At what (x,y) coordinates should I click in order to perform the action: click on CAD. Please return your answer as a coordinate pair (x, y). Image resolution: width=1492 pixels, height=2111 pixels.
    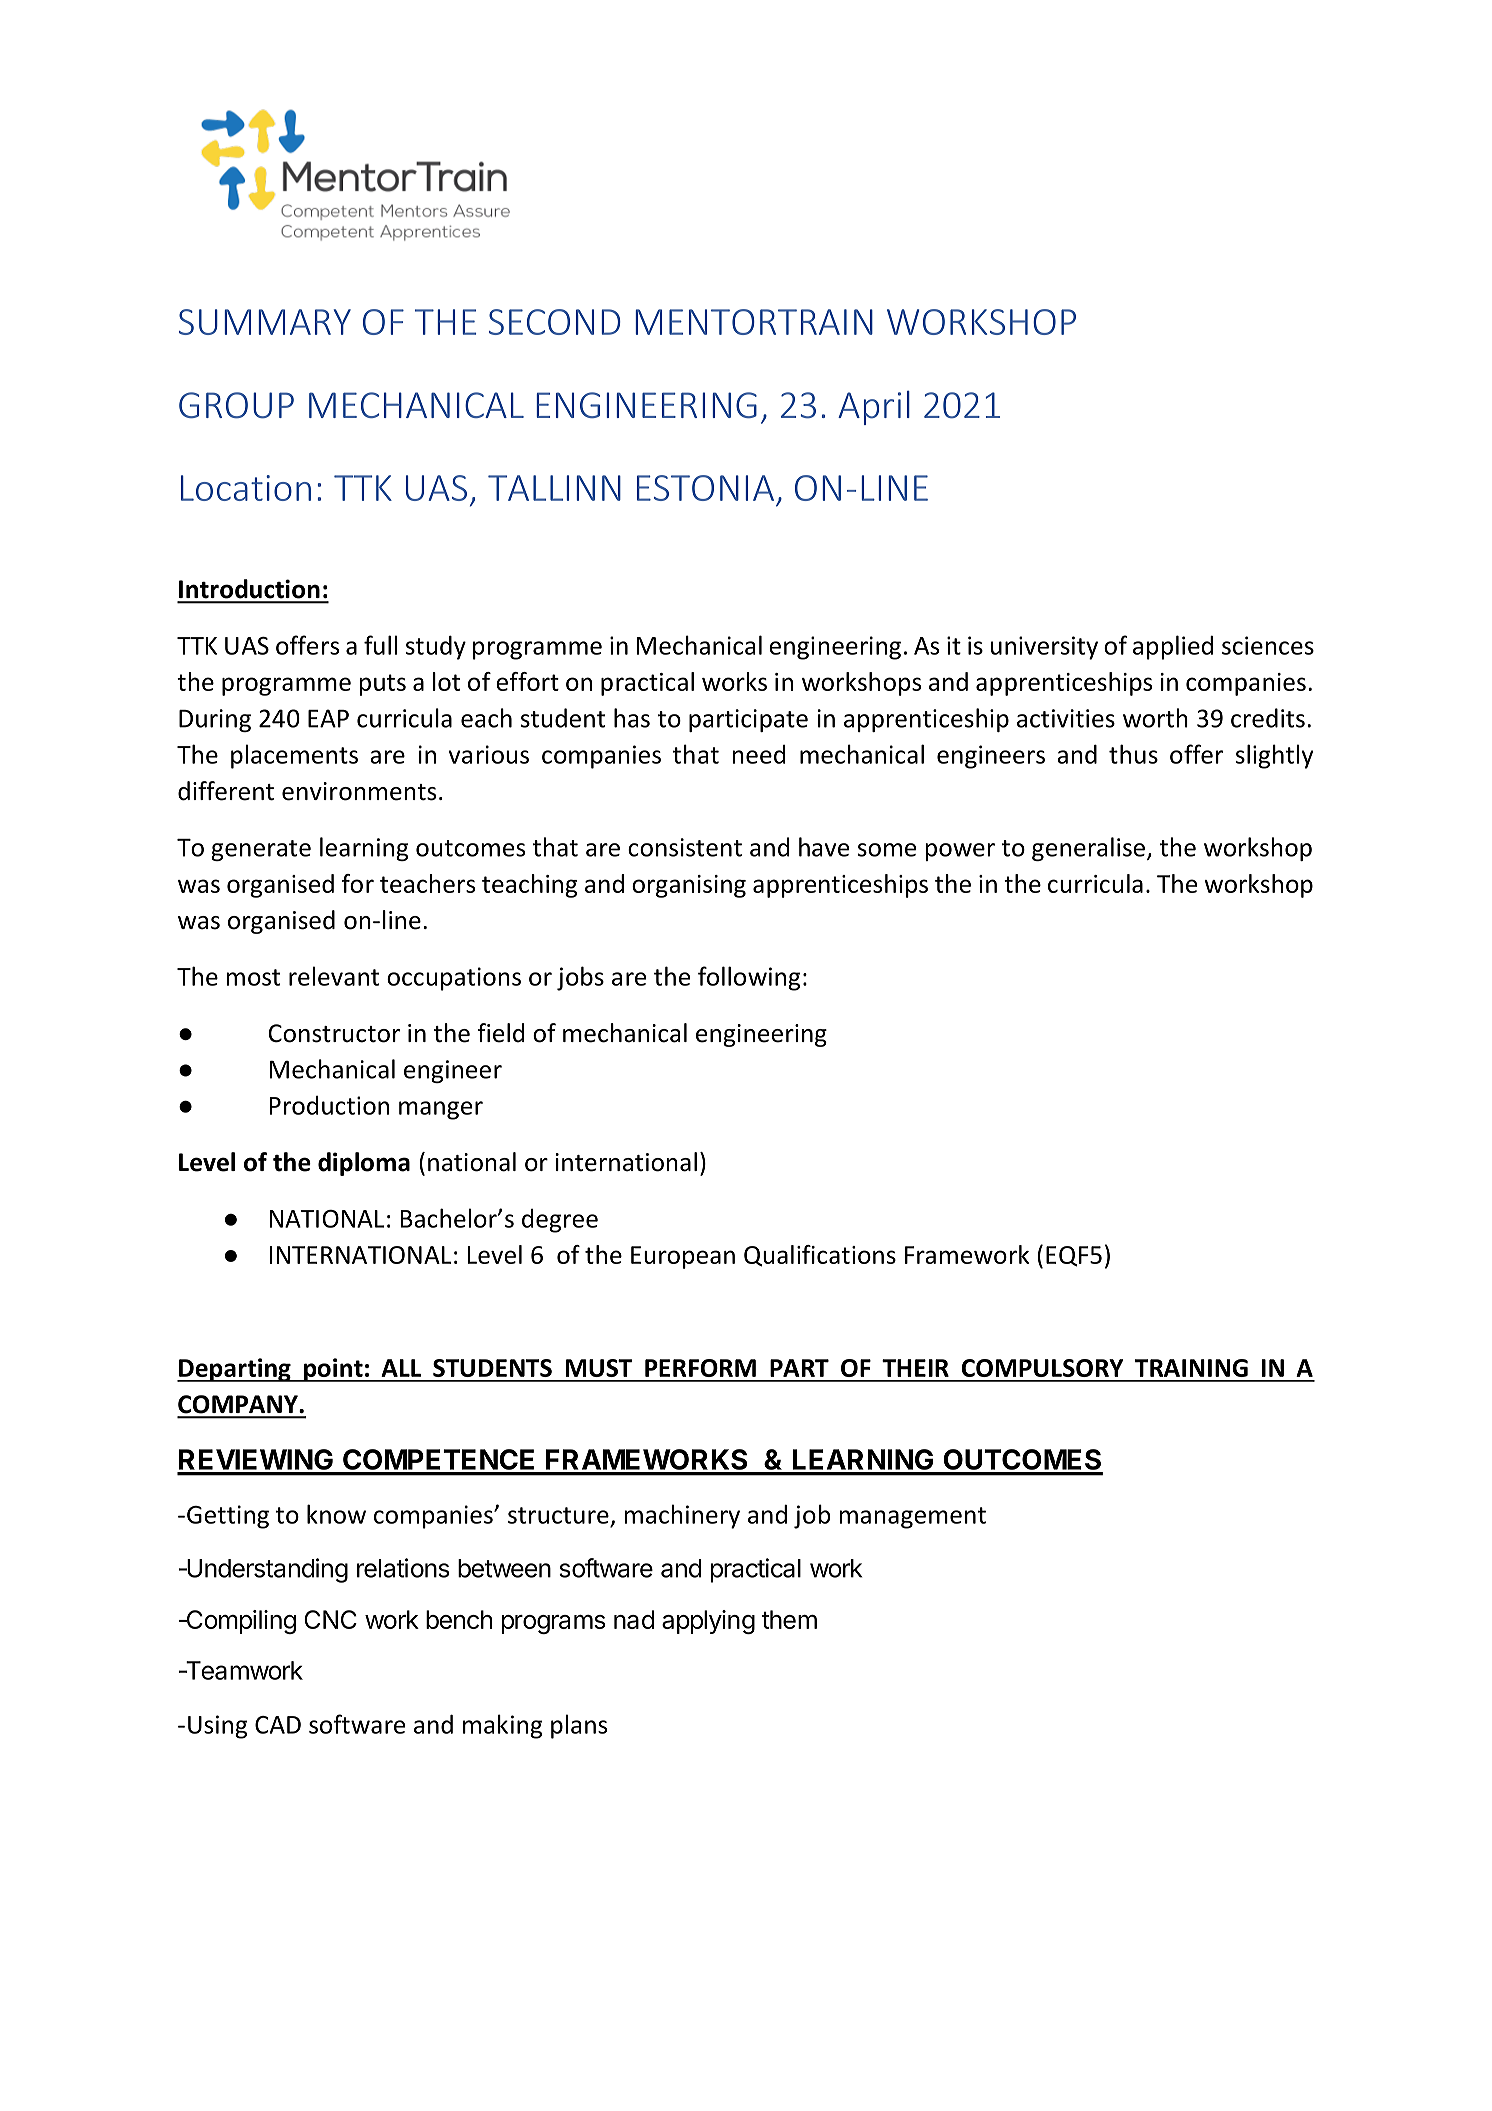
    Looking at the image, I should click on (278, 1725).
